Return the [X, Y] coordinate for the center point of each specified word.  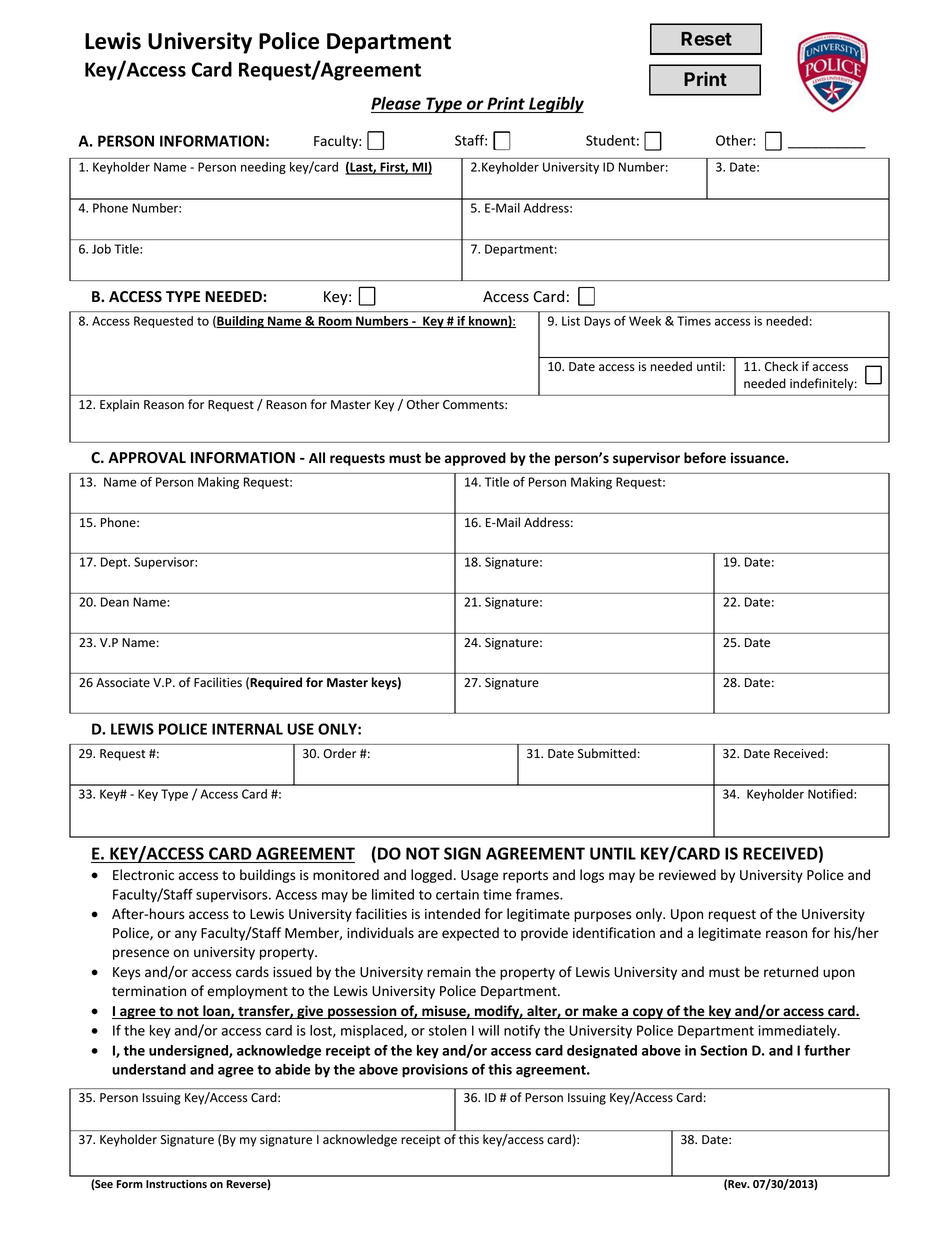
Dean [115, 602]
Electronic [143, 875]
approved [475, 459]
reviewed [687, 875]
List [571, 321]
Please [396, 103]
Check [781, 366]
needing [263, 168]
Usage [479, 876]
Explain [119, 405]
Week [645, 321]
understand [149, 1069]
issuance [759, 458]
